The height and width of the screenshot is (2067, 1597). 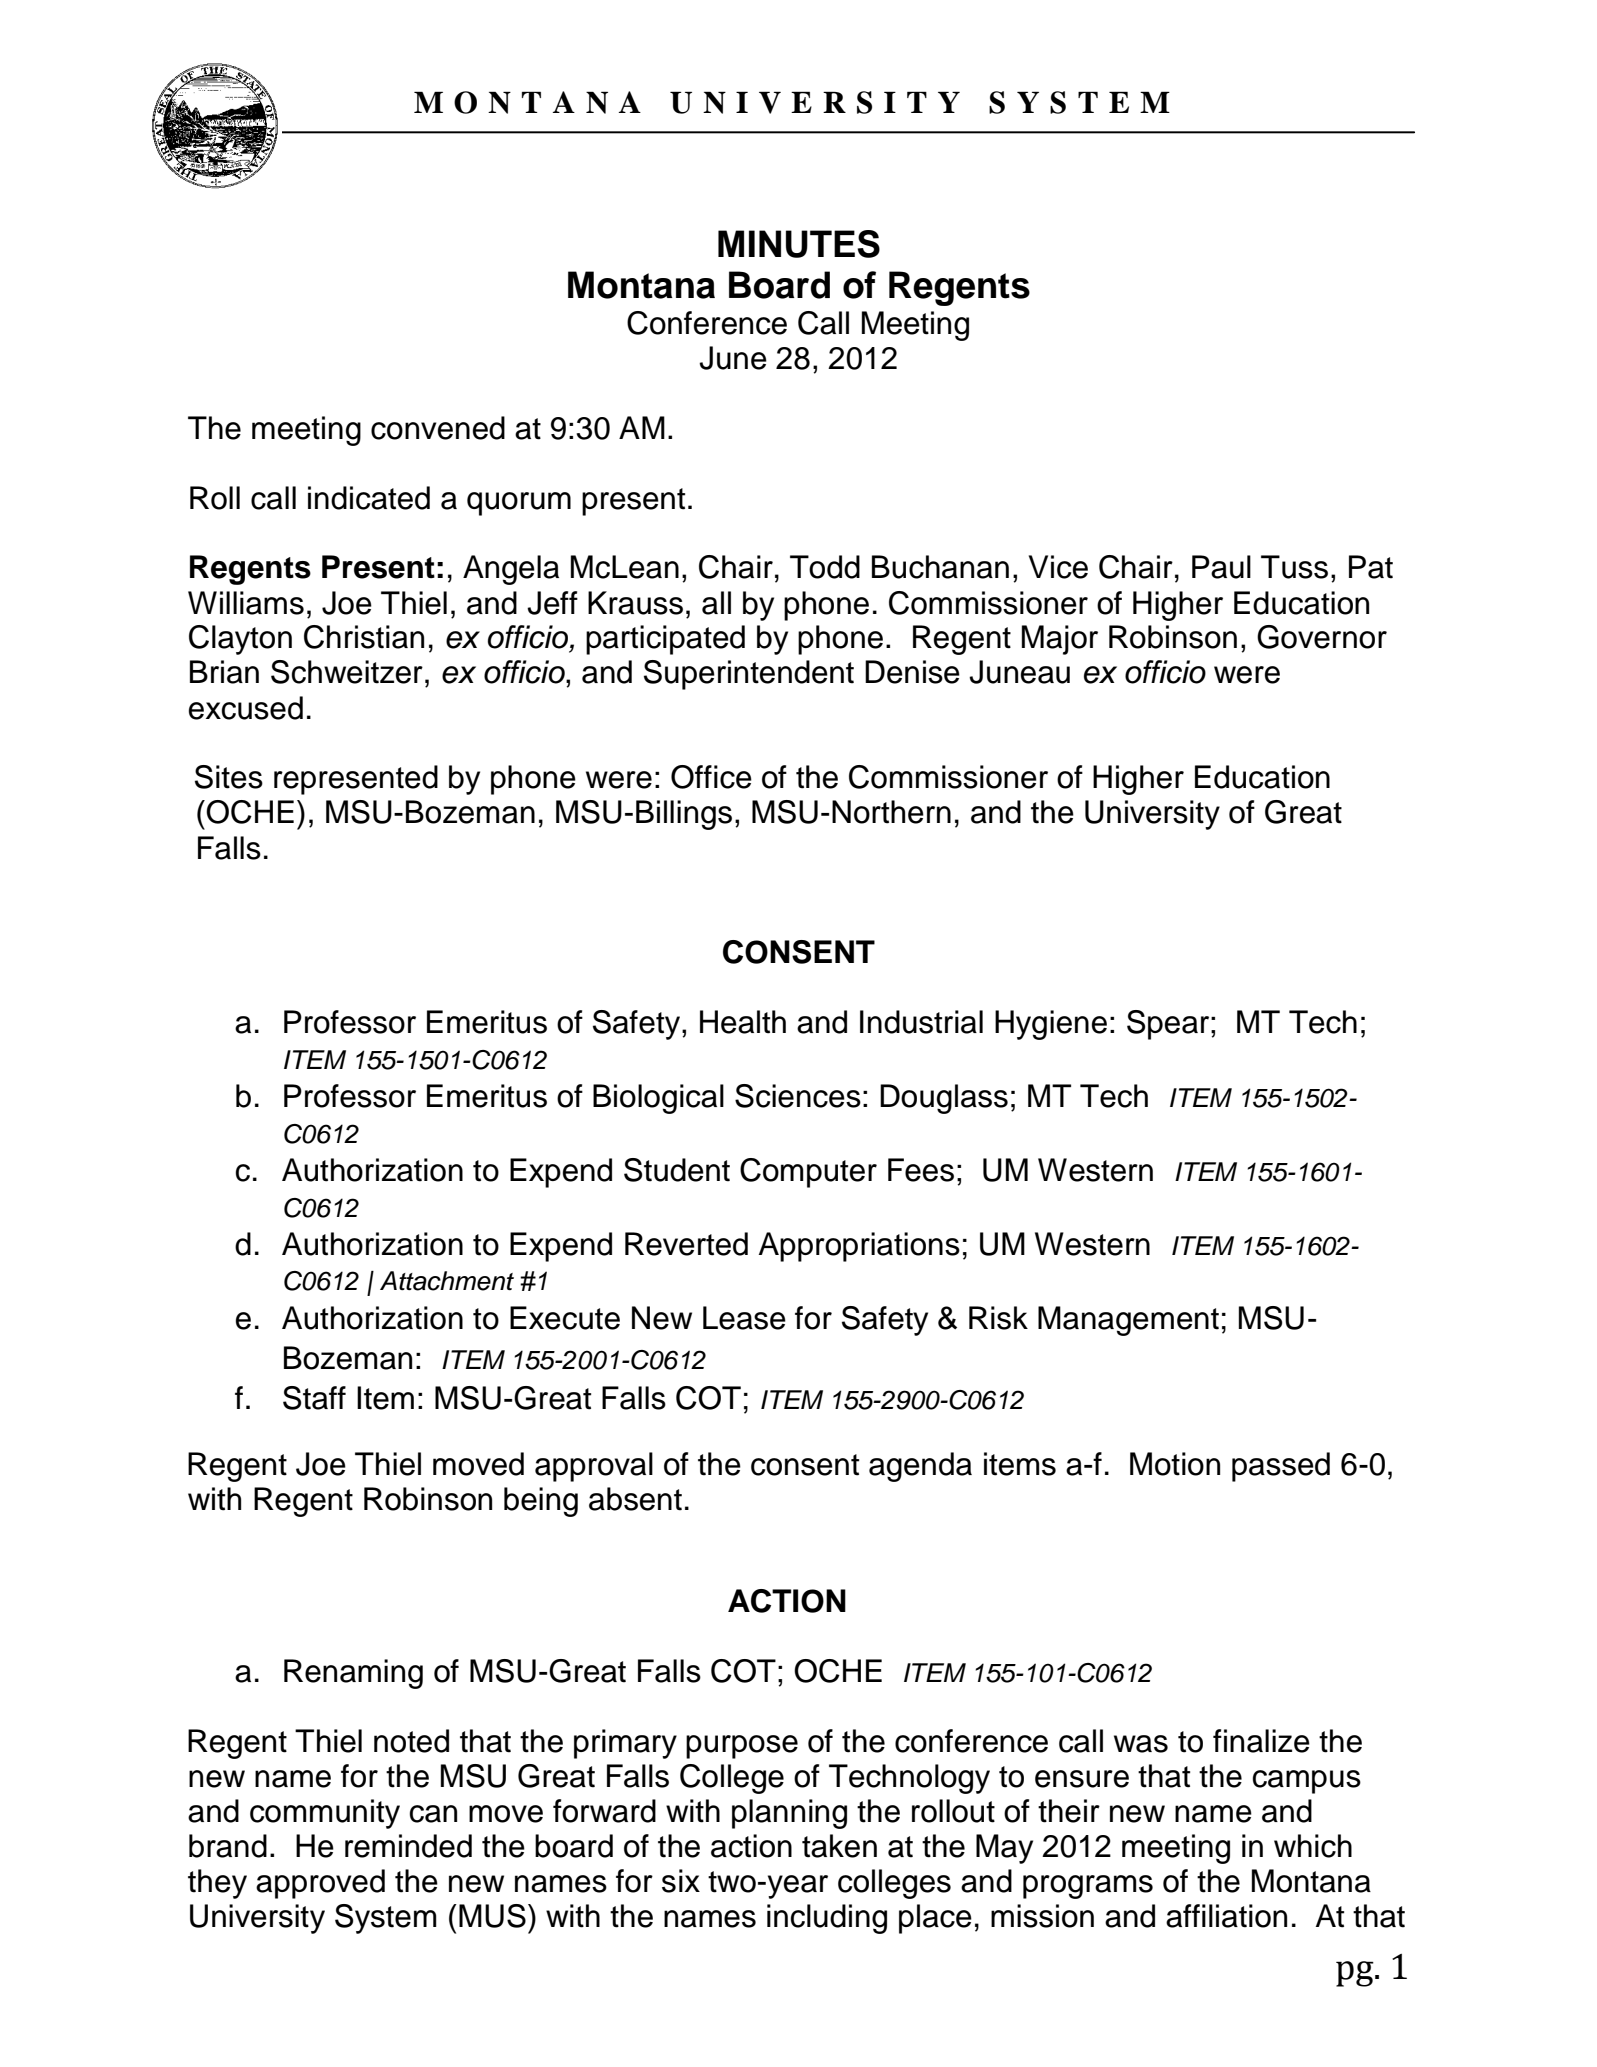 I want to click on convened, so click(x=438, y=428).
